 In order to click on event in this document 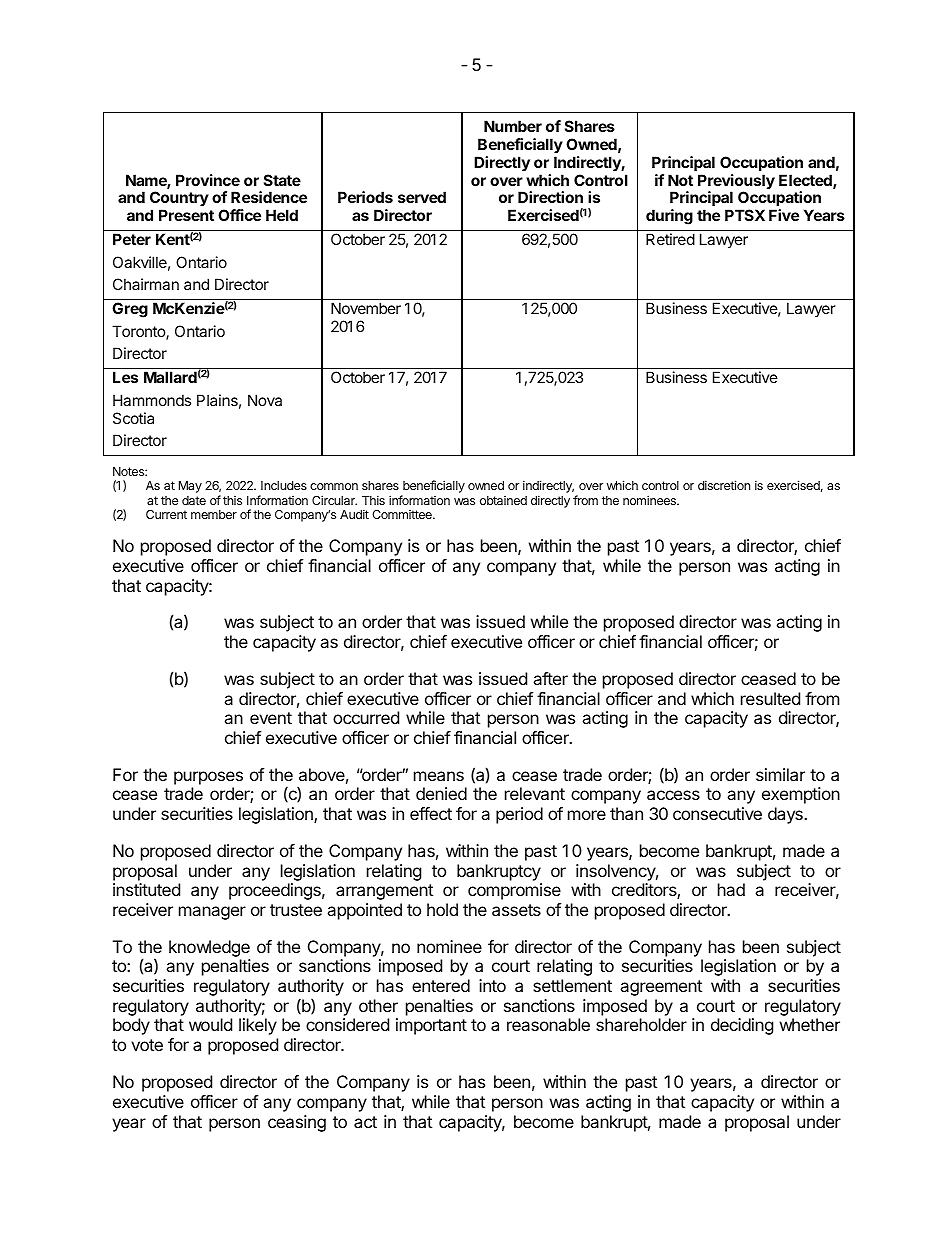, I will do `click(271, 718)`.
